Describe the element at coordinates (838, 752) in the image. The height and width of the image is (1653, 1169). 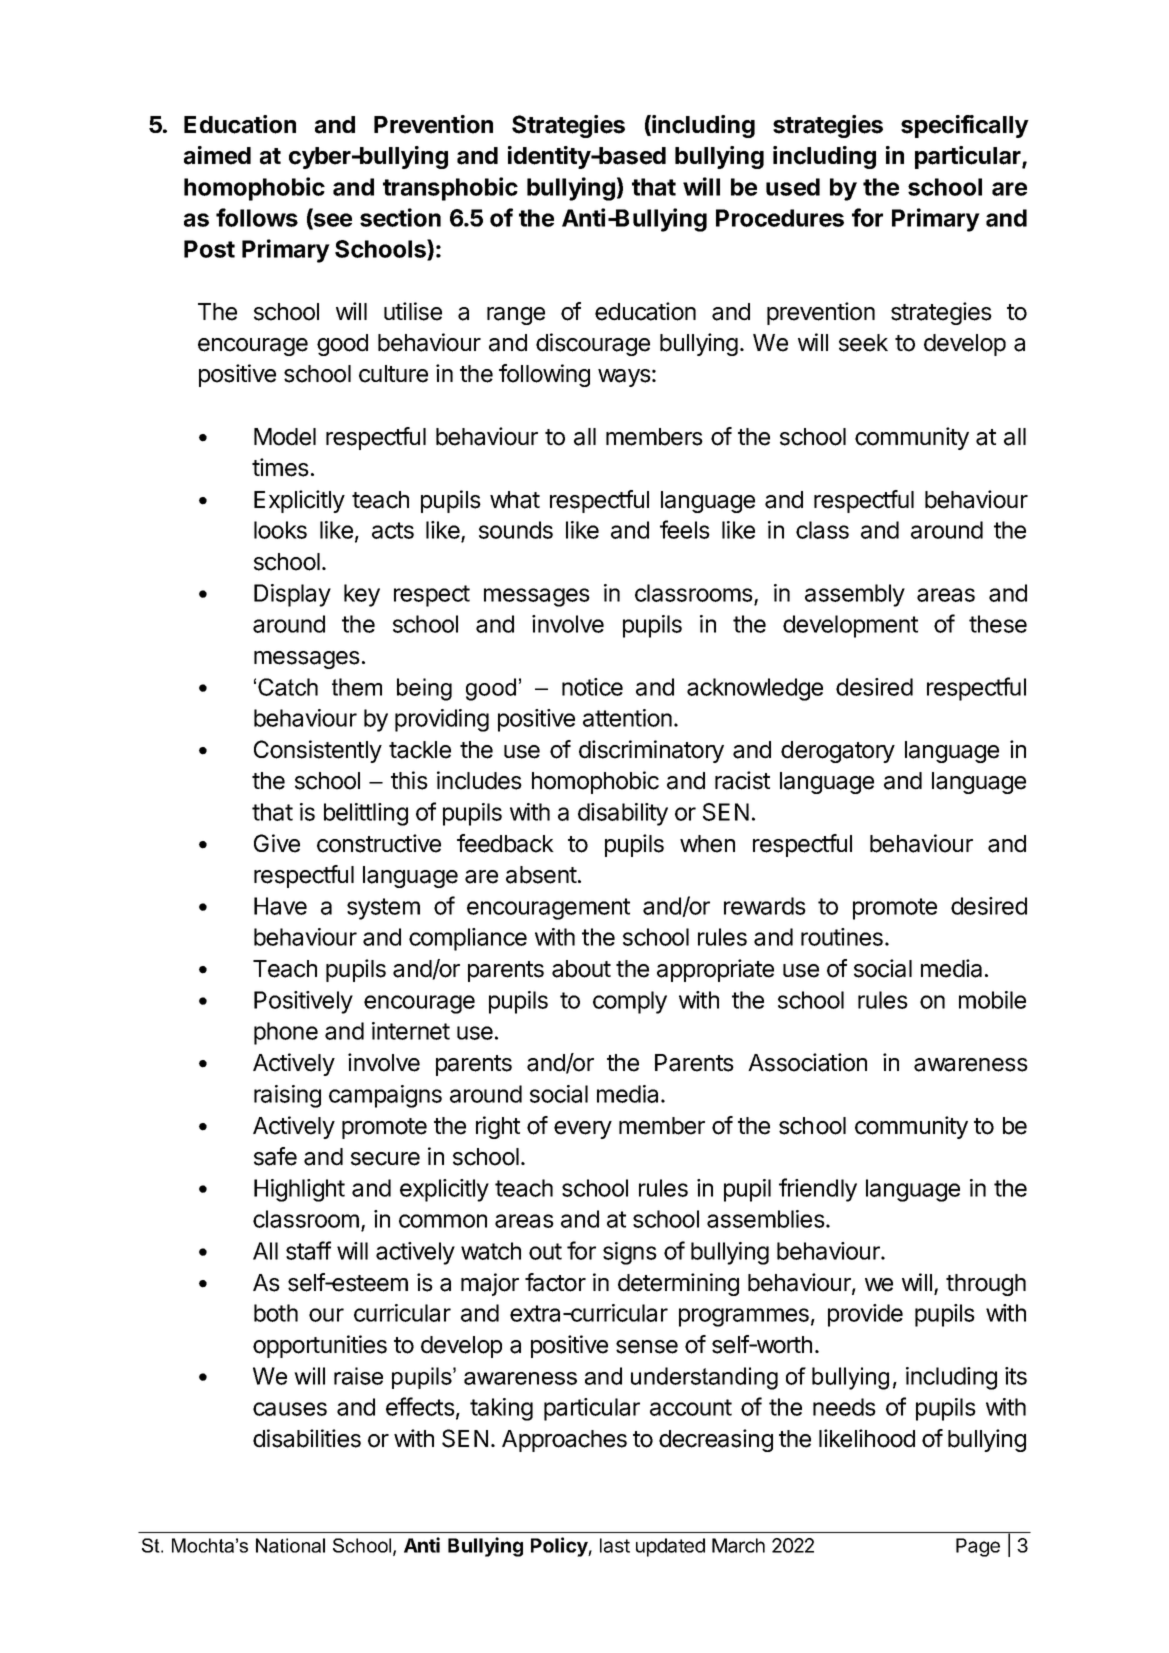
I see `derogatory` at that location.
